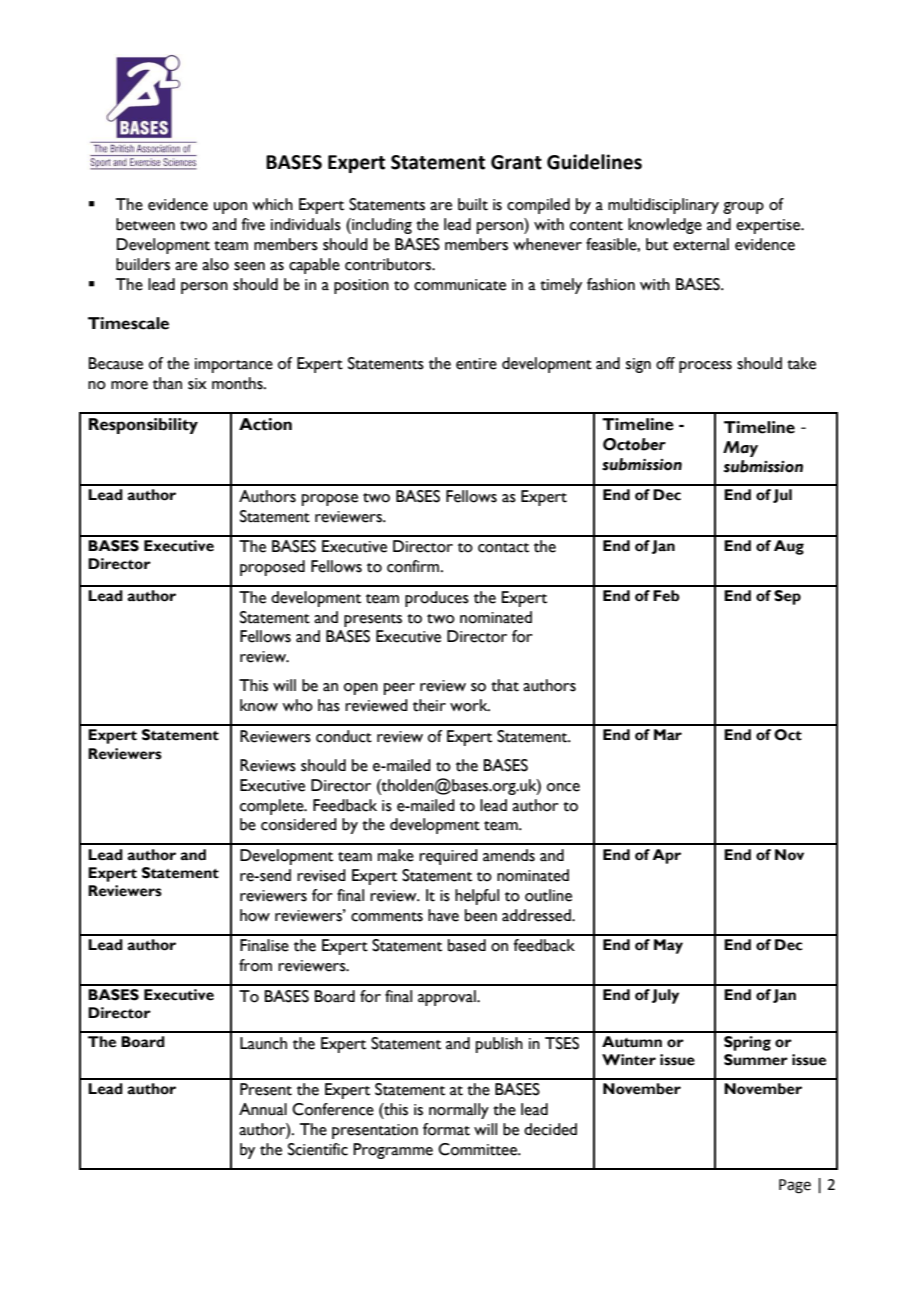 Image resolution: width=924 pixels, height=1308 pixels. Describe the element at coordinates (476, 364) in the image. I see `entire` at that location.
